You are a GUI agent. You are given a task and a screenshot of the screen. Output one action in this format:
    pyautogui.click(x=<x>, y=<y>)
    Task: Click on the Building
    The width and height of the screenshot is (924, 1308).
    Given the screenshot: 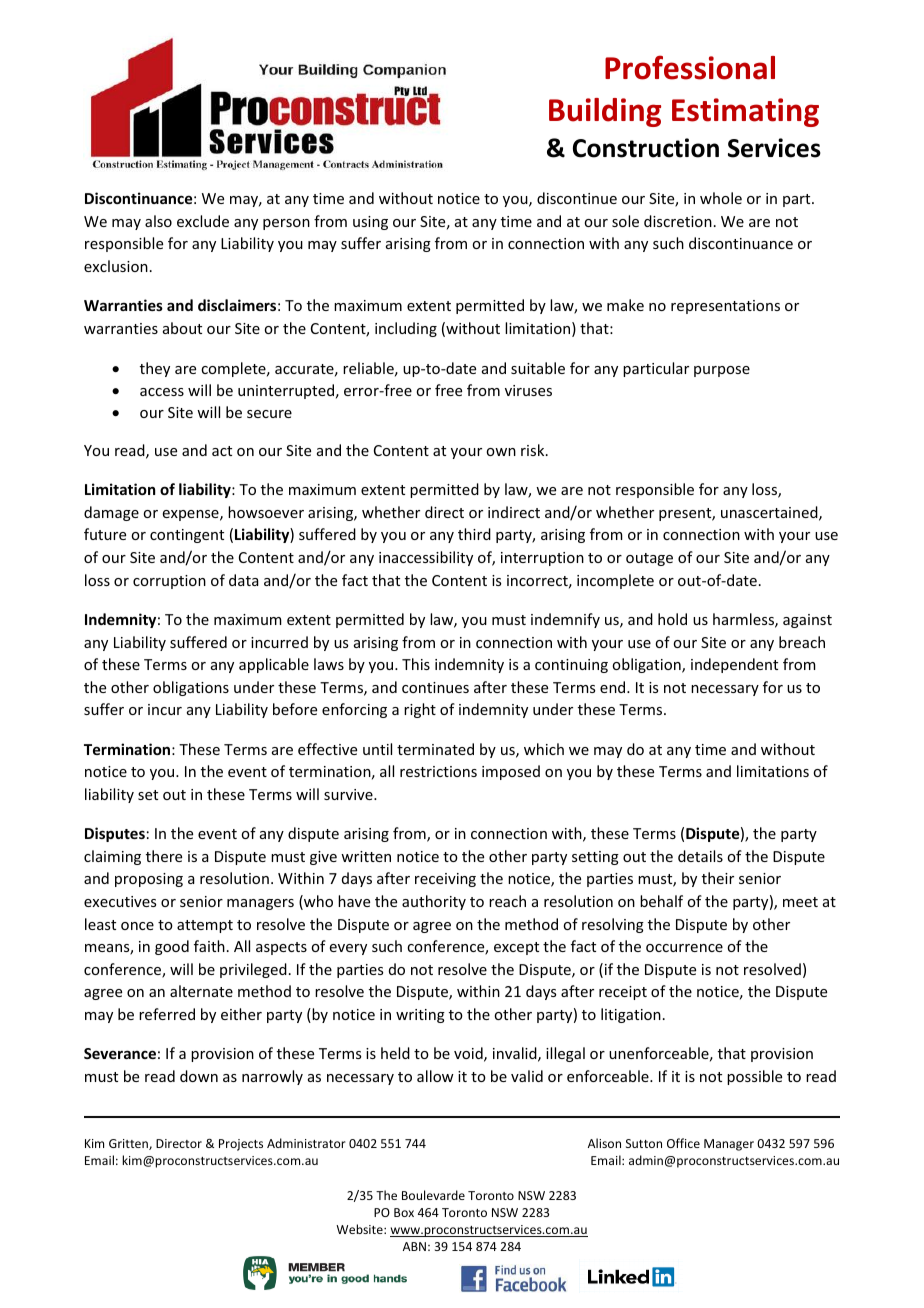 What is the action you would take?
    pyautogui.click(x=605, y=112)
